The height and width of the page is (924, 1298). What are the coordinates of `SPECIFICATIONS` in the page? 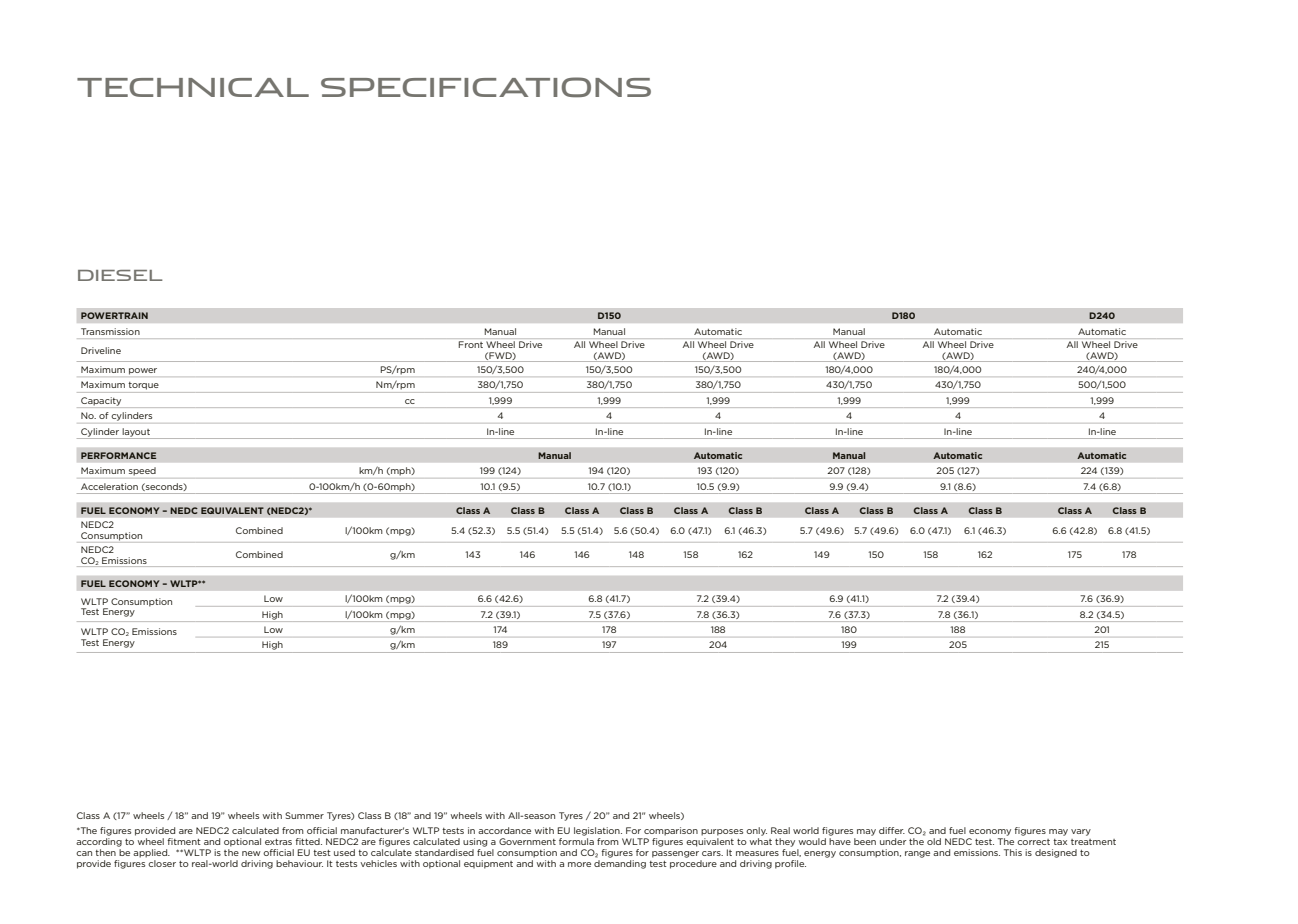 It's located at (486, 87).
